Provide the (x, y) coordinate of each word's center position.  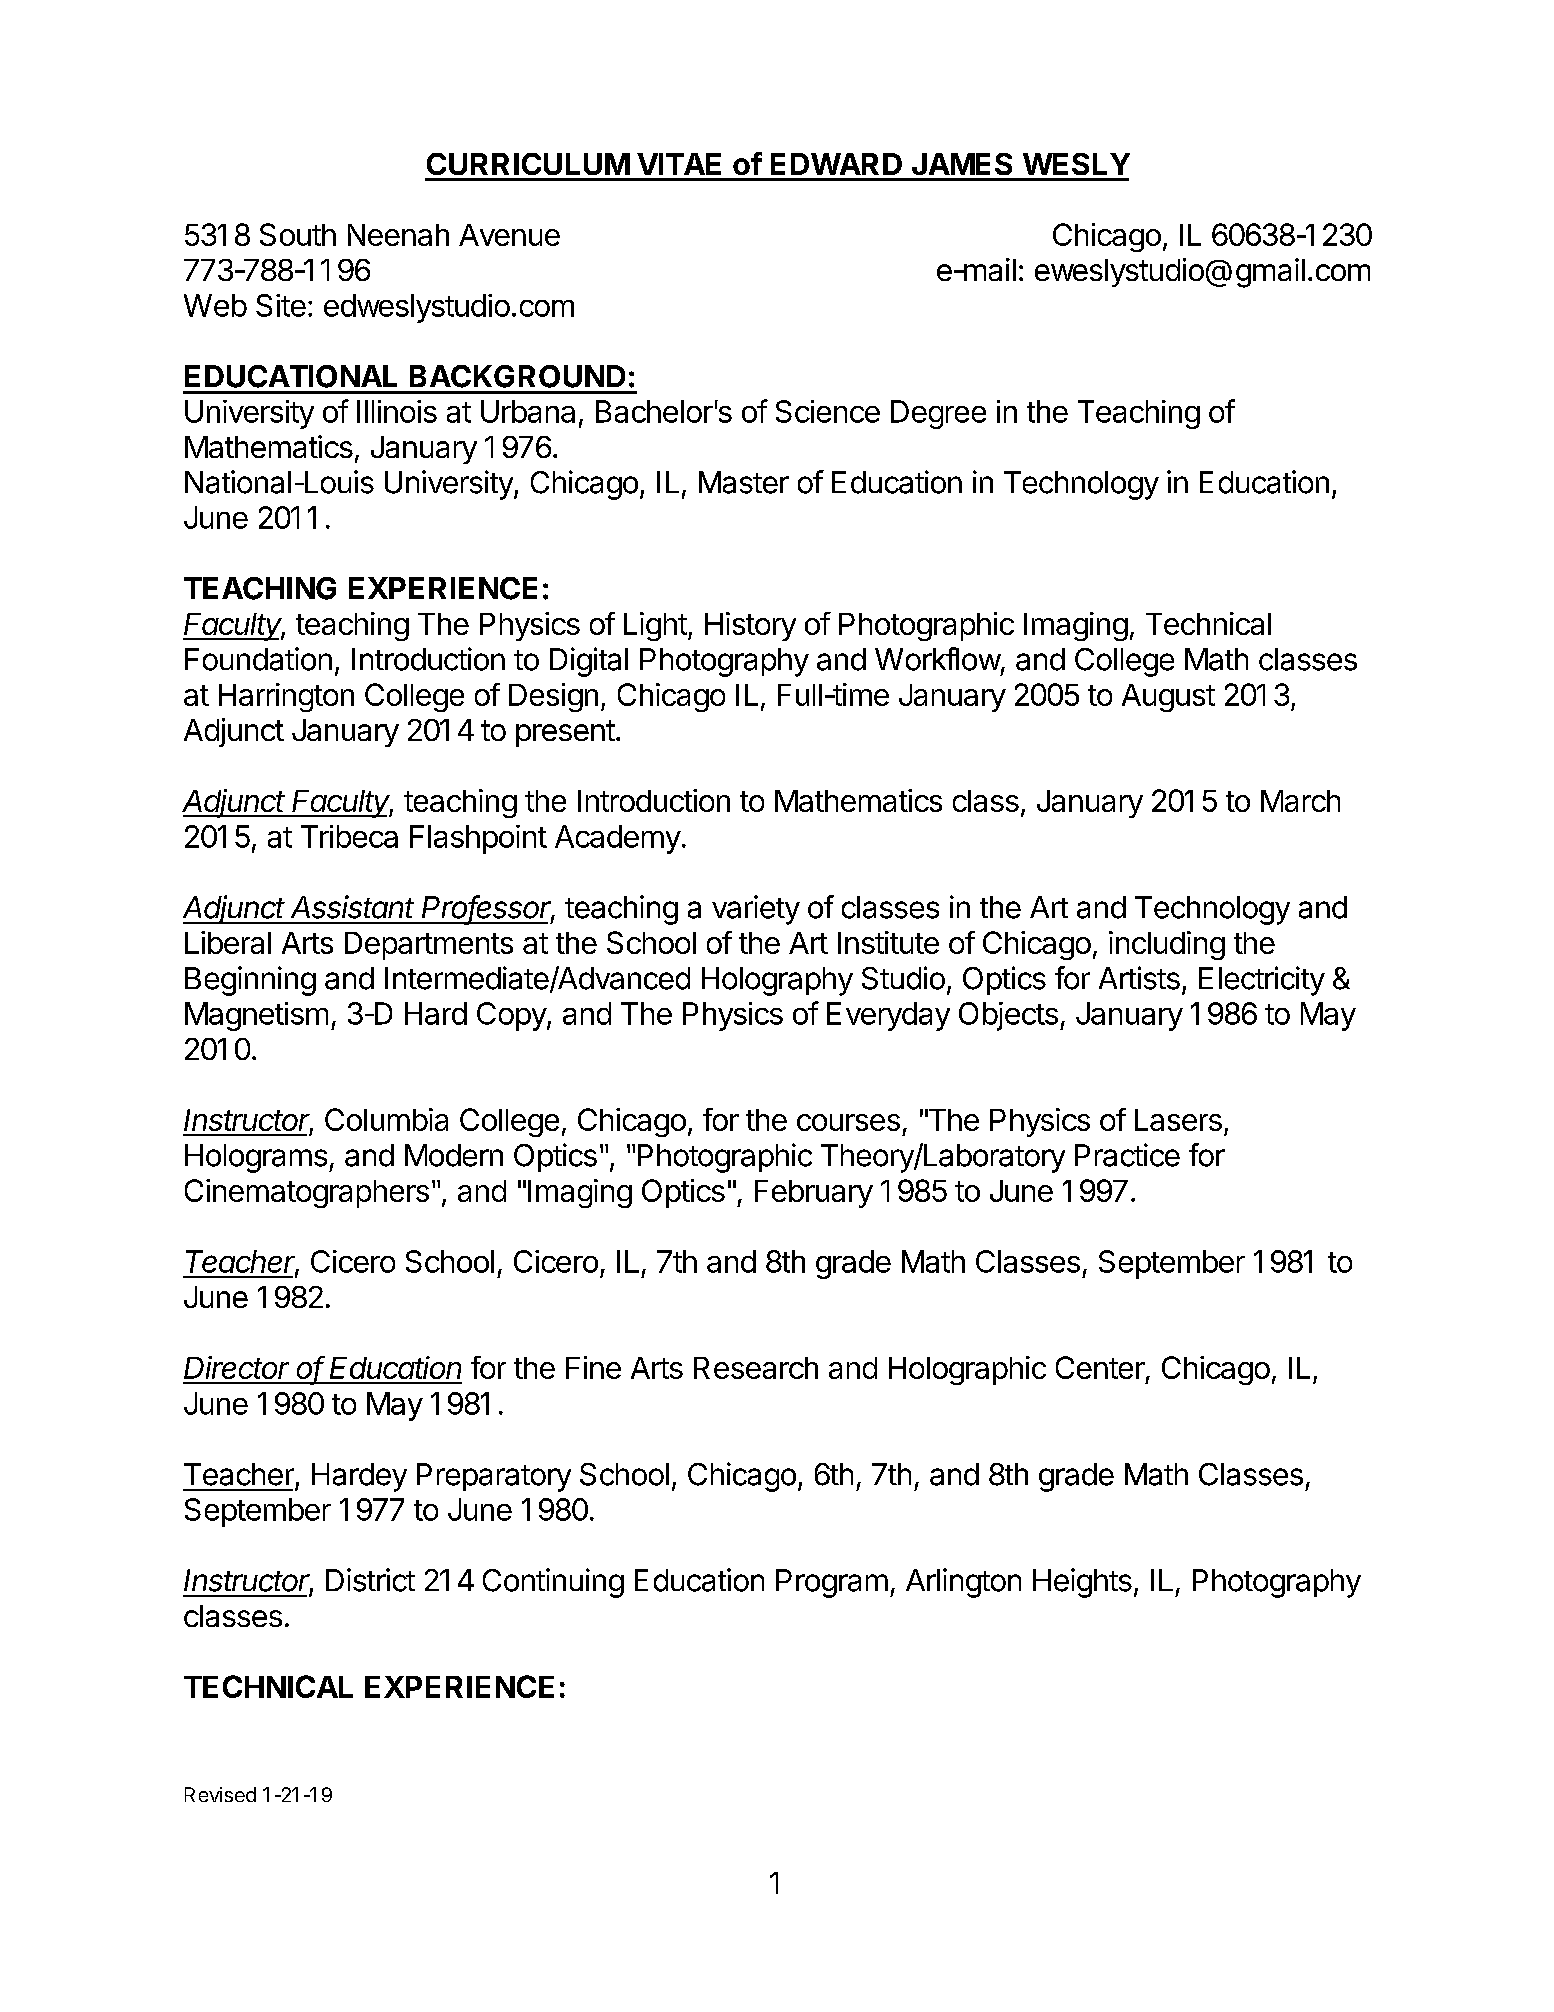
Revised (220, 1794)
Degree (938, 414)
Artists (1139, 978)
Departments (429, 946)
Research (756, 1368)
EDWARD (836, 164)
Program (832, 1583)
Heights (1082, 1583)
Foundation (258, 659)
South (298, 234)
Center (1100, 1367)
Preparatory (494, 1477)
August (1168, 698)
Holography (777, 981)
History (750, 626)
